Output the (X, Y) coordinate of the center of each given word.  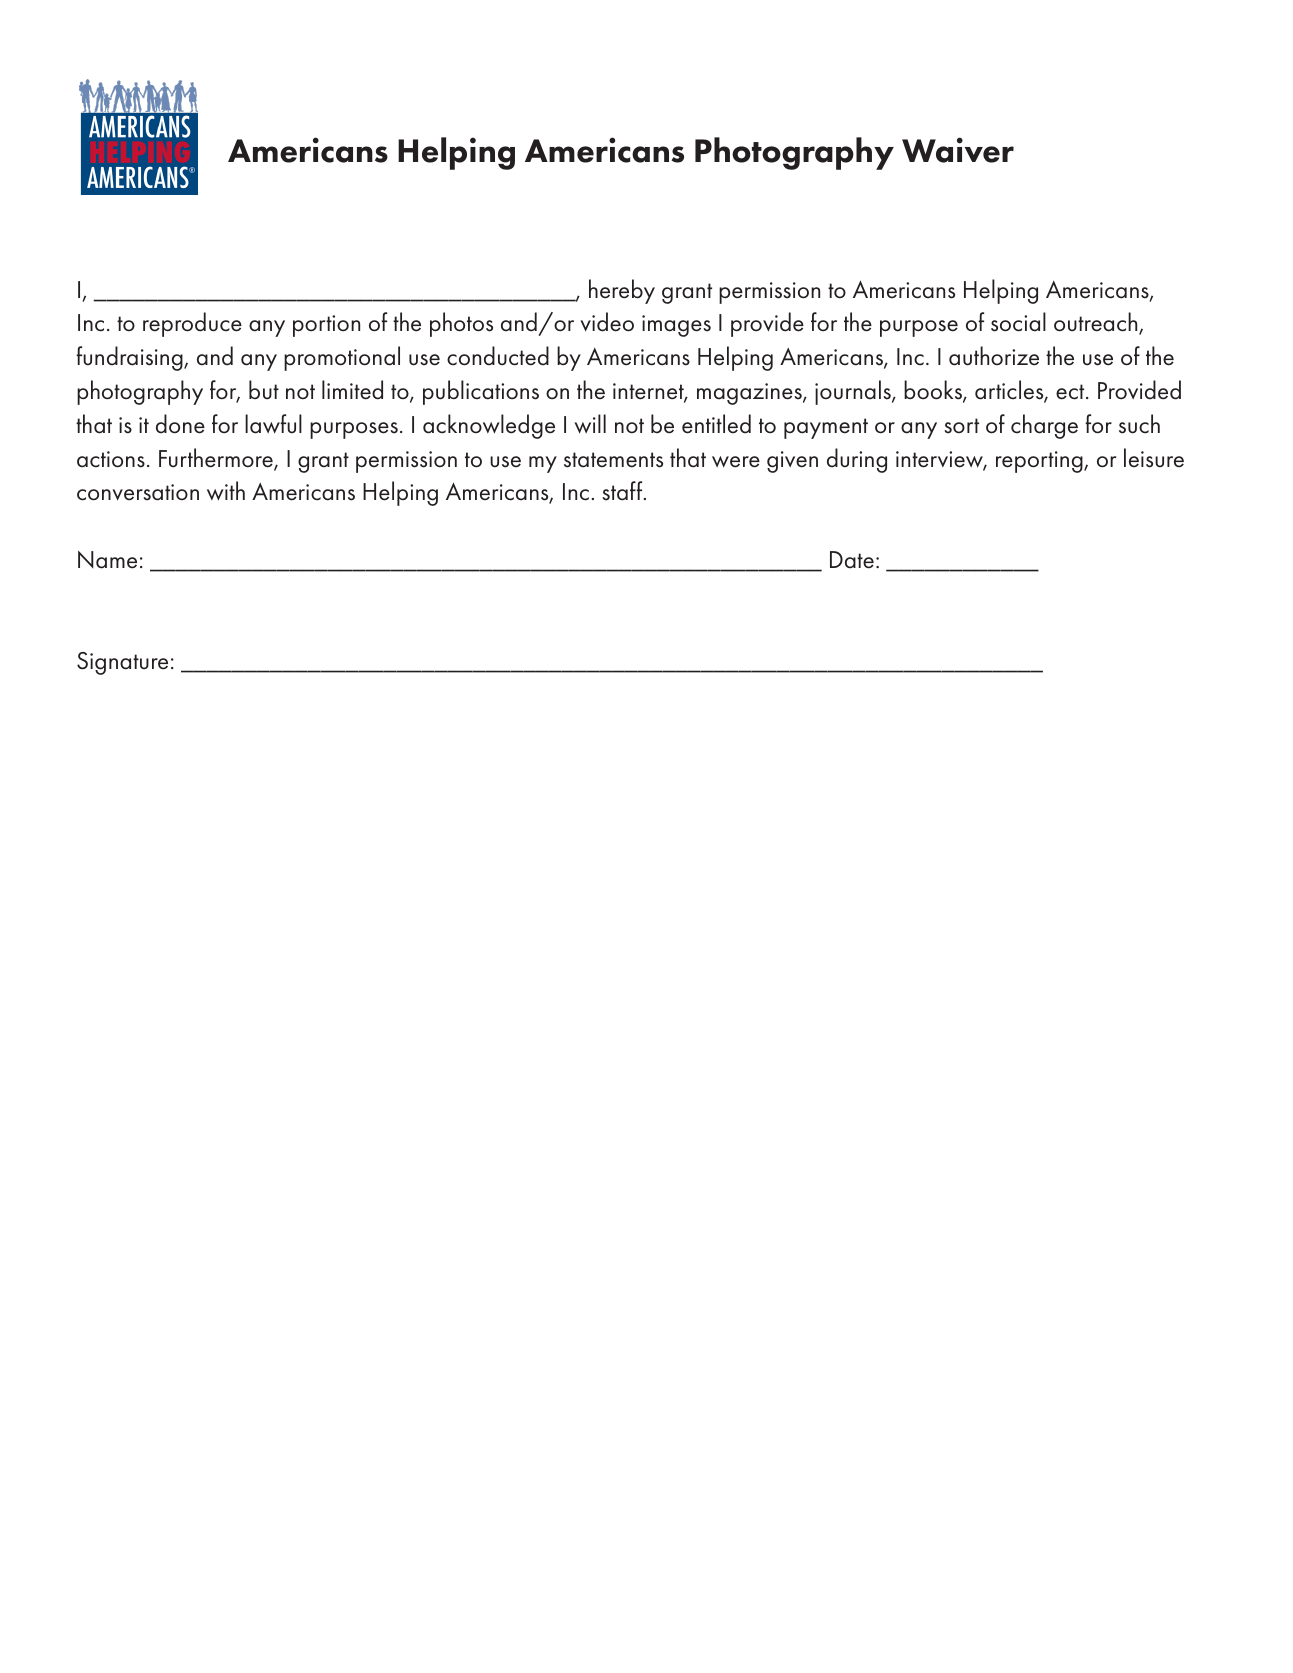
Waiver (958, 150)
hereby (622, 291)
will (590, 424)
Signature (122, 663)
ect (1071, 392)
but (264, 390)
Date (852, 560)
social (1018, 322)
